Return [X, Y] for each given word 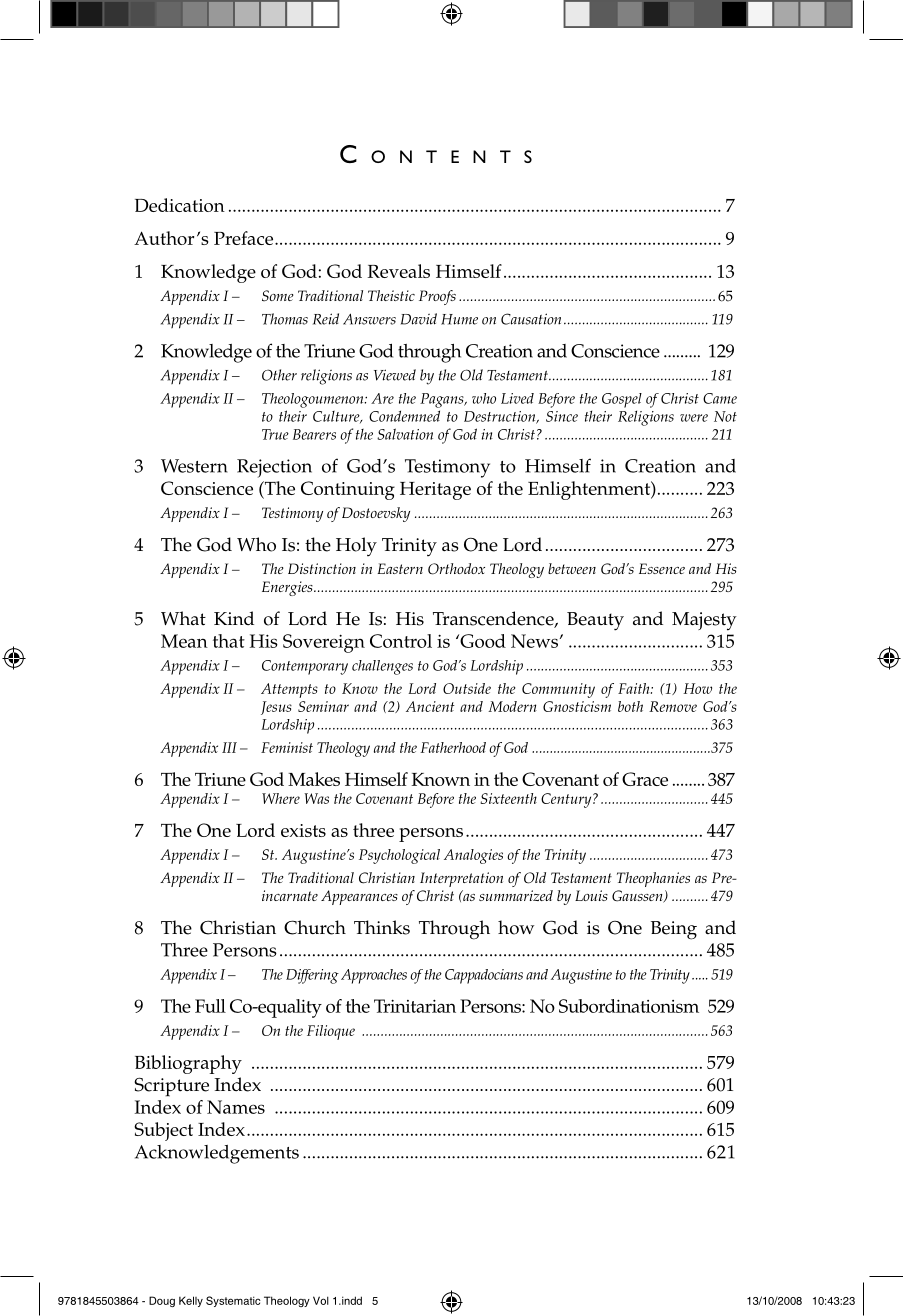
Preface [245, 238]
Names [236, 1107]
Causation [531, 319]
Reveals [398, 271]
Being [674, 930]
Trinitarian [415, 1006]
